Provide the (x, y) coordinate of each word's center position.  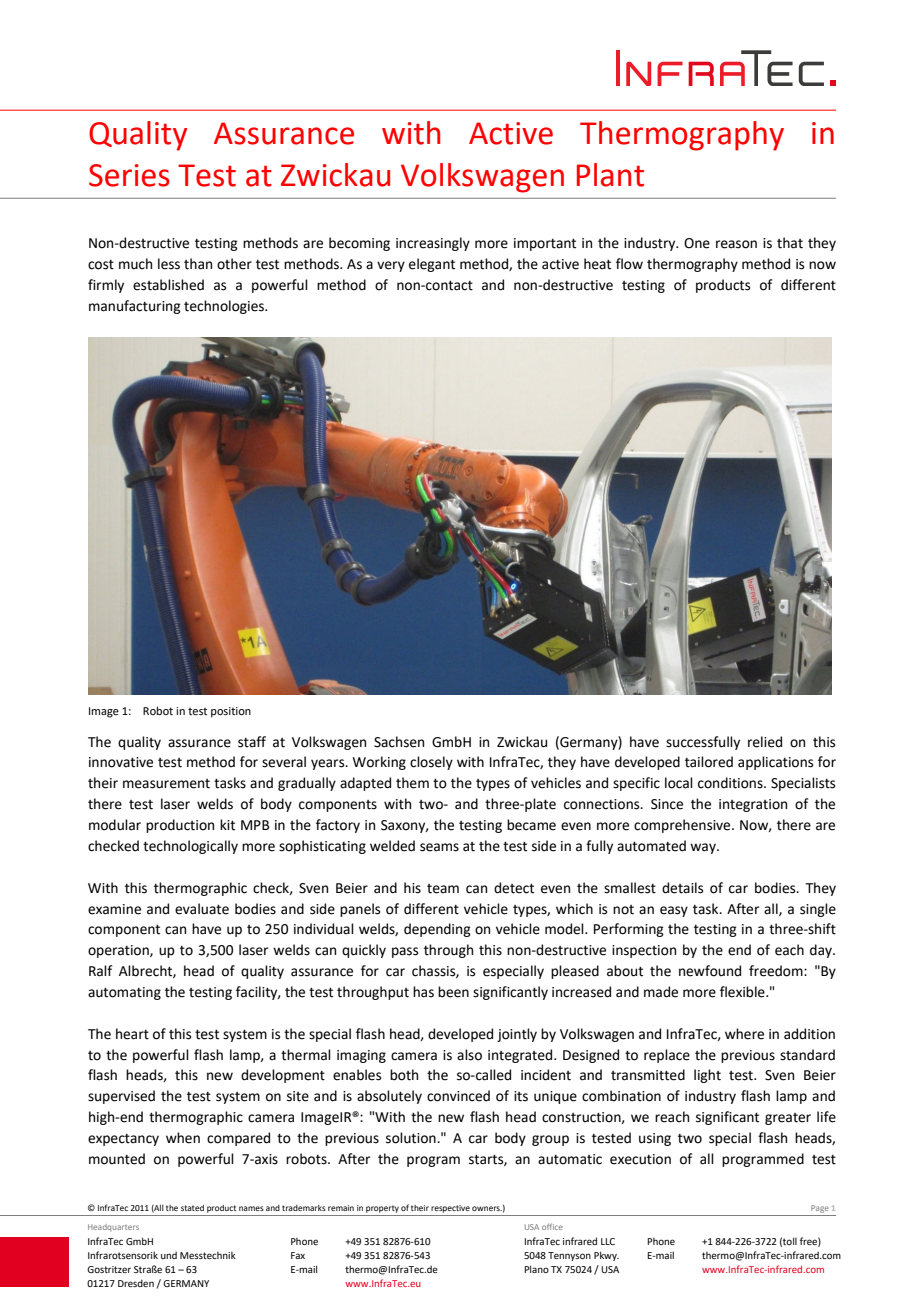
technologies (225, 307)
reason (736, 244)
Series (129, 175)
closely (431, 763)
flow (629, 264)
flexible (743, 992)
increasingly (433, 244)
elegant (432, 265)
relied (765, 742)
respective (450, 1209)
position (231, 712)
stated (192, 1208)
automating (124, 993)
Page (820, 1209)
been (453, 992)
